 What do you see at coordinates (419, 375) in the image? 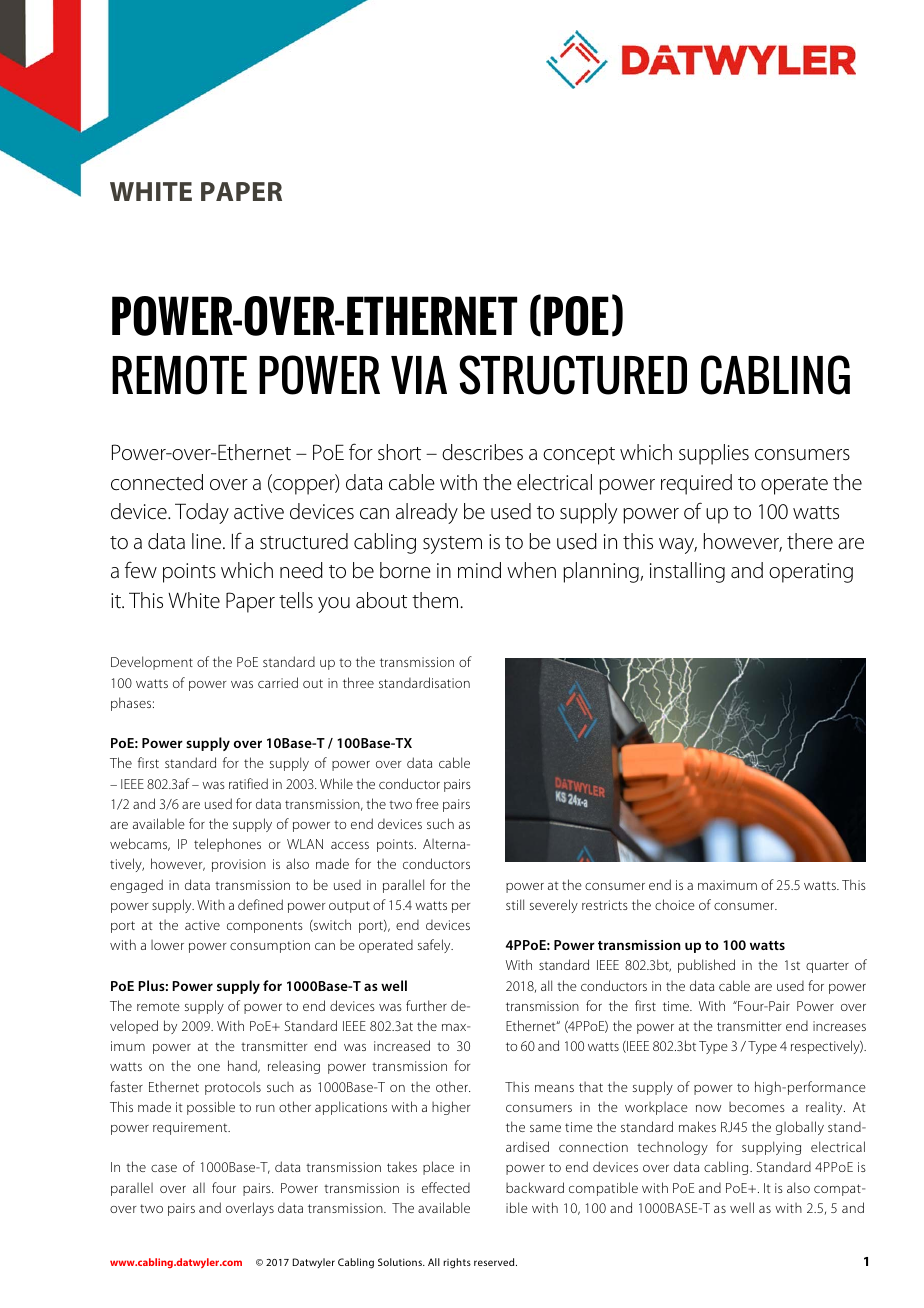
I see `VIA` at bounding box center [419, 375].
